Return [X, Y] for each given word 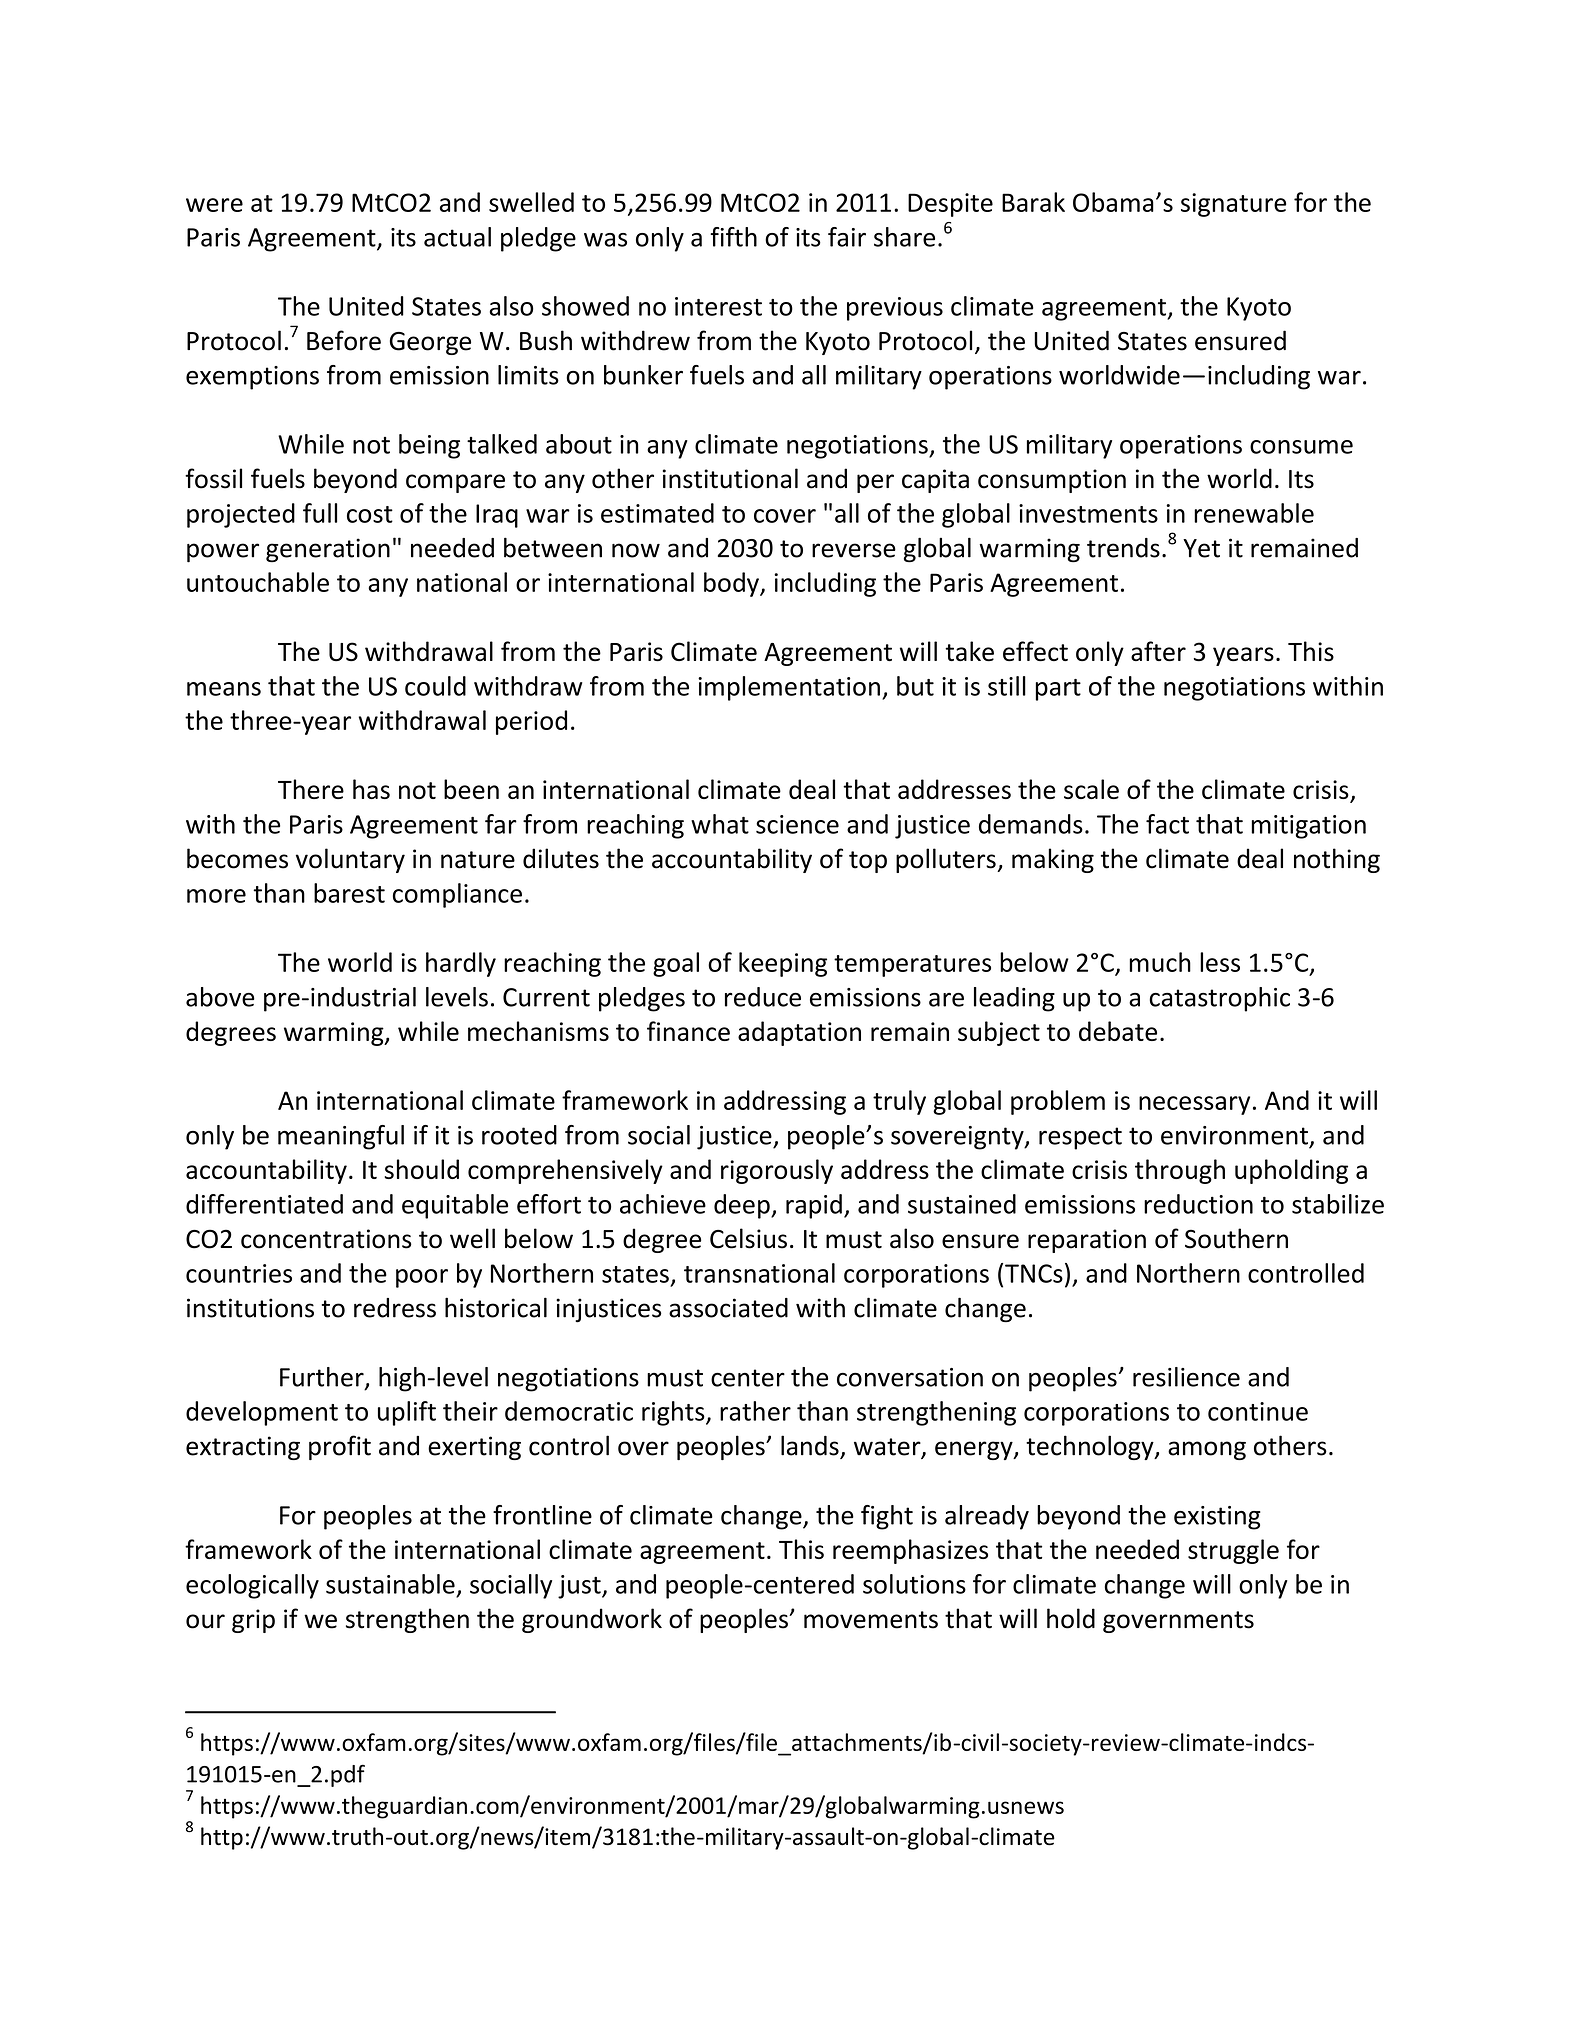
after [1158, 651]
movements [871, 1620]
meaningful [341, 1137]
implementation [789, 688]
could [435, 686]
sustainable [390, 1584]
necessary [1194, 1105]
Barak [1033, 202]
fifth [733, 237]
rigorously [777, 1171]
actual [457, 237]
